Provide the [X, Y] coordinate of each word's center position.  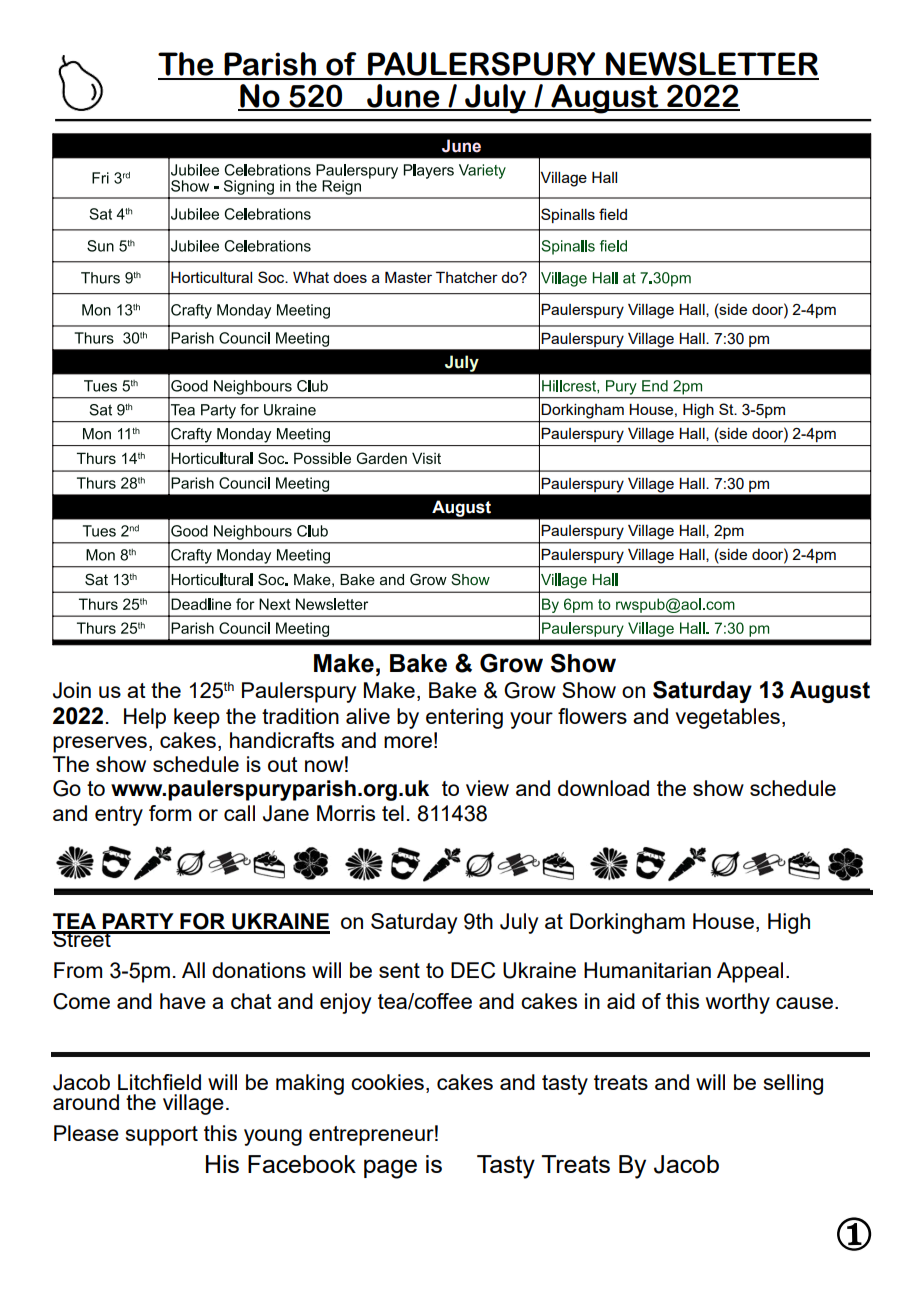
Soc [272, 277]
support [162, 1136]
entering [464, 718]
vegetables [727, 718]
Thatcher [467, 277]
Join [72, 690]
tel [393, 813]
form [170, 813]
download [603, 788]
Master [408, 277]
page [390, 1169]
